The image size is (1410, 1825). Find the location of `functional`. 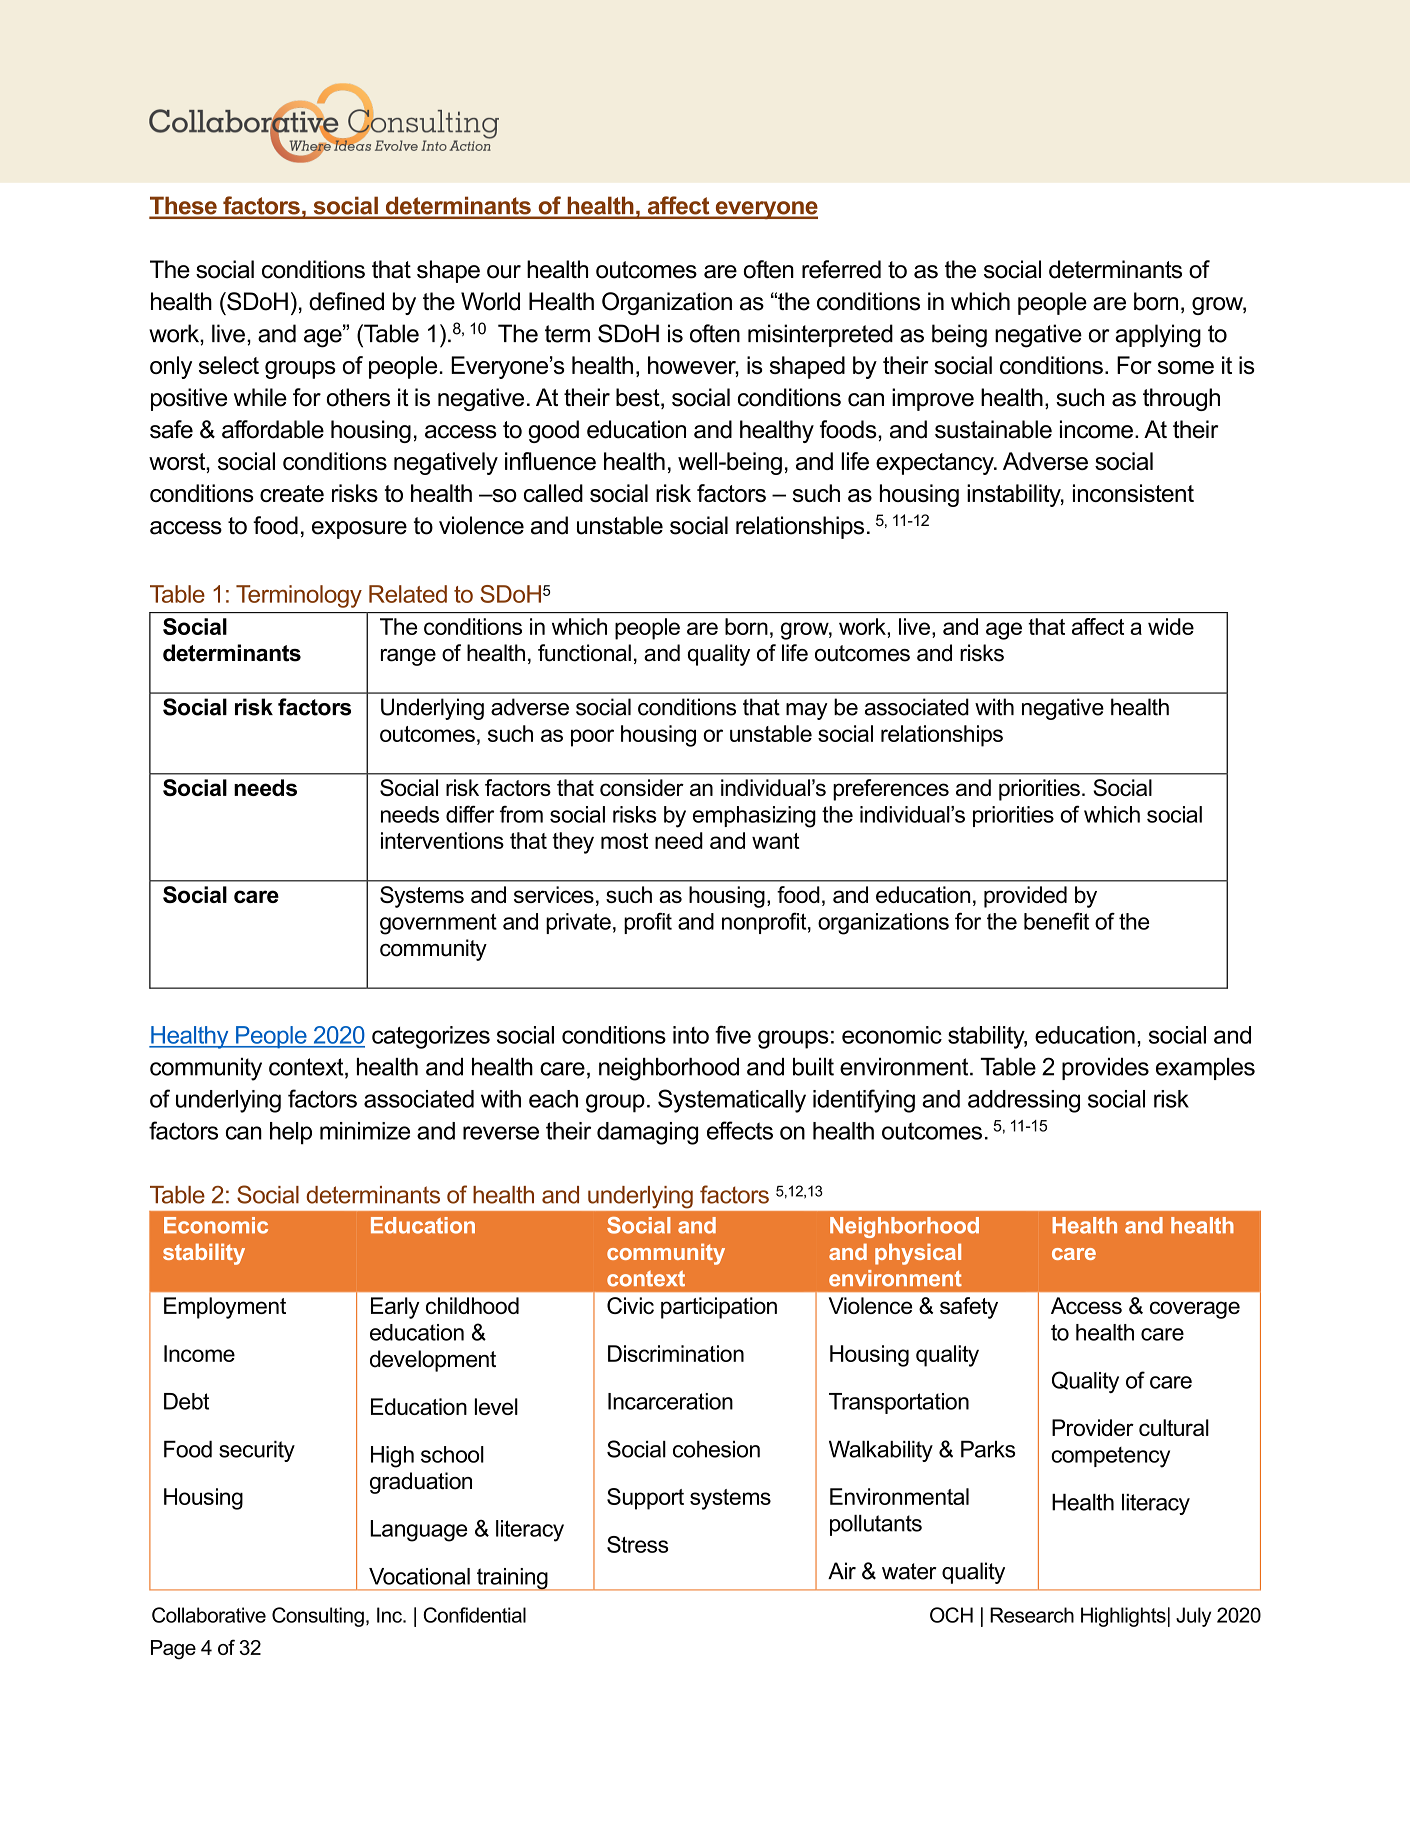

functional is located at coordinates (584, 653).
